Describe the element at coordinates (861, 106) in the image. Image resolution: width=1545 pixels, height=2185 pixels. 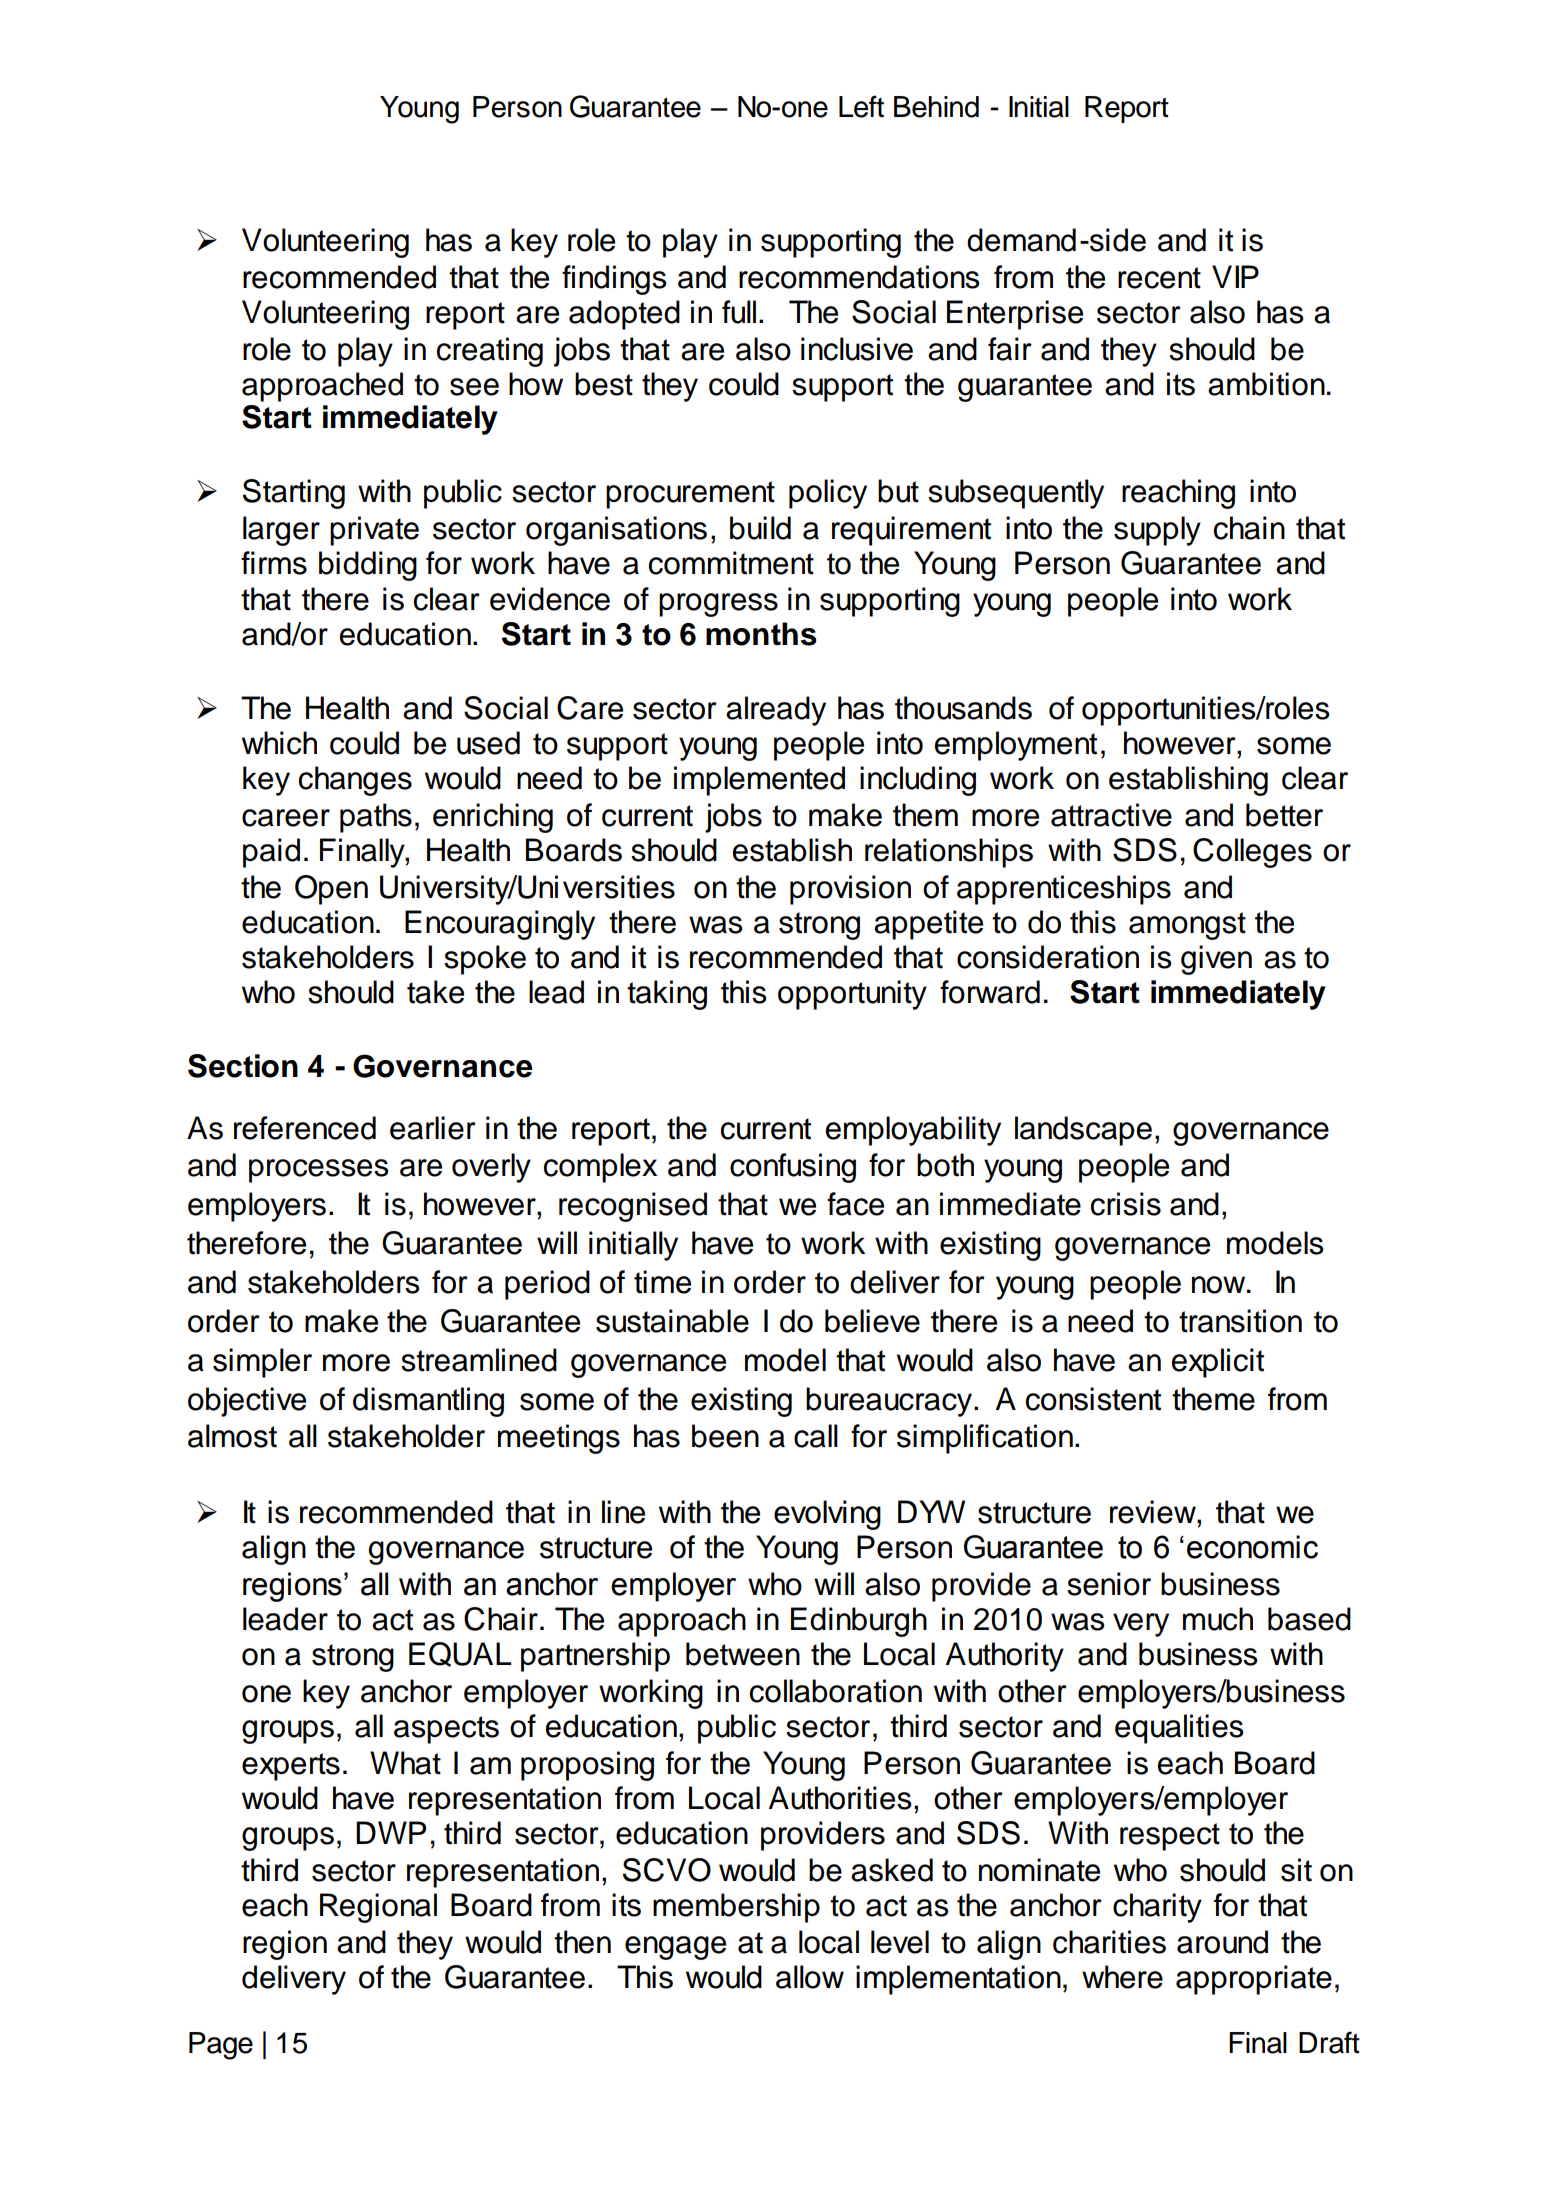
I see `Left` at that location.
